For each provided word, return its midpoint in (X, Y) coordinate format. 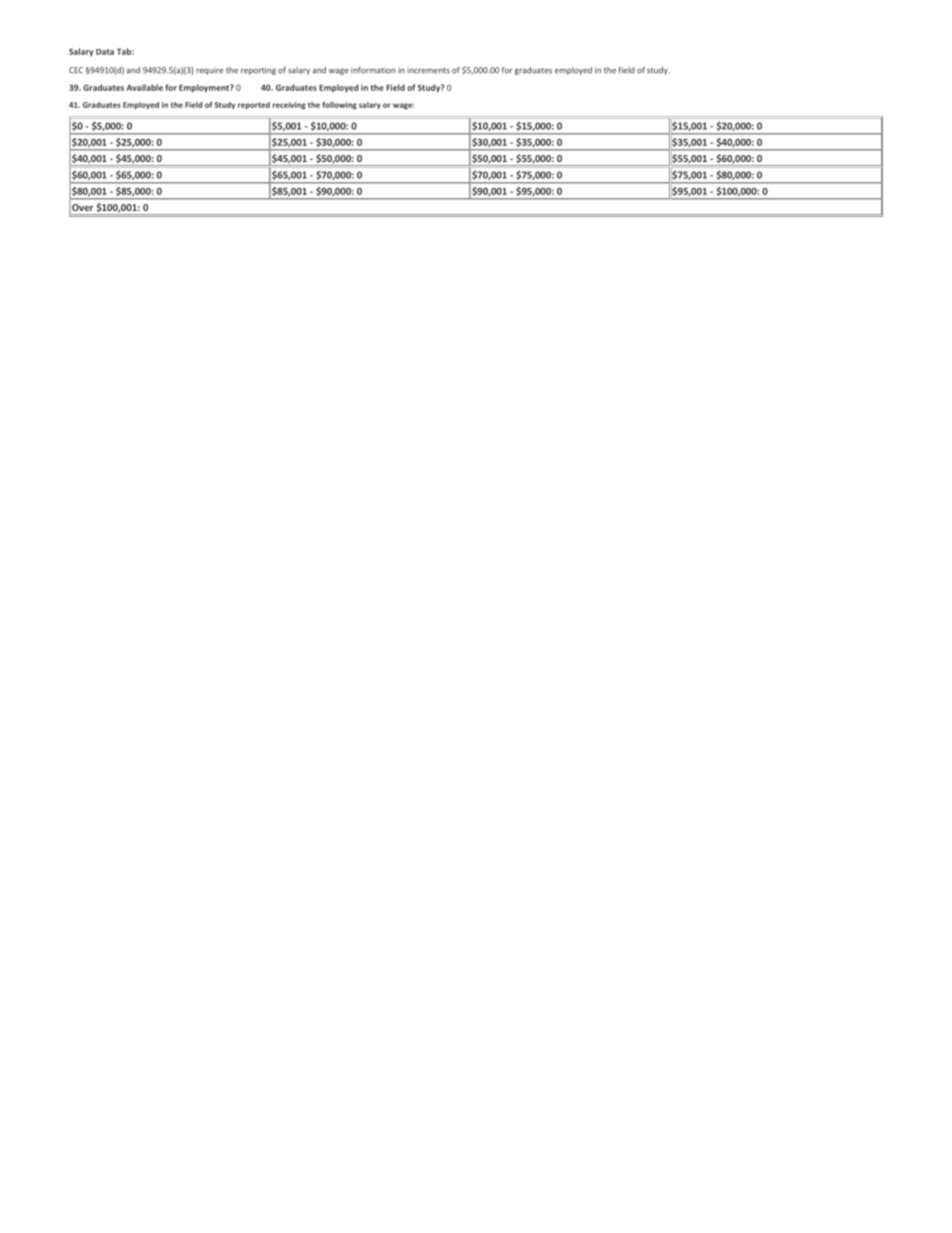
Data (105, 52)
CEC (76, 70)
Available (144, 87)
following (339, 105)
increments (428, 70)
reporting (258, 71)
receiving (289, 106)
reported (254, 106)
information (373, 70)
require (209, 71)
